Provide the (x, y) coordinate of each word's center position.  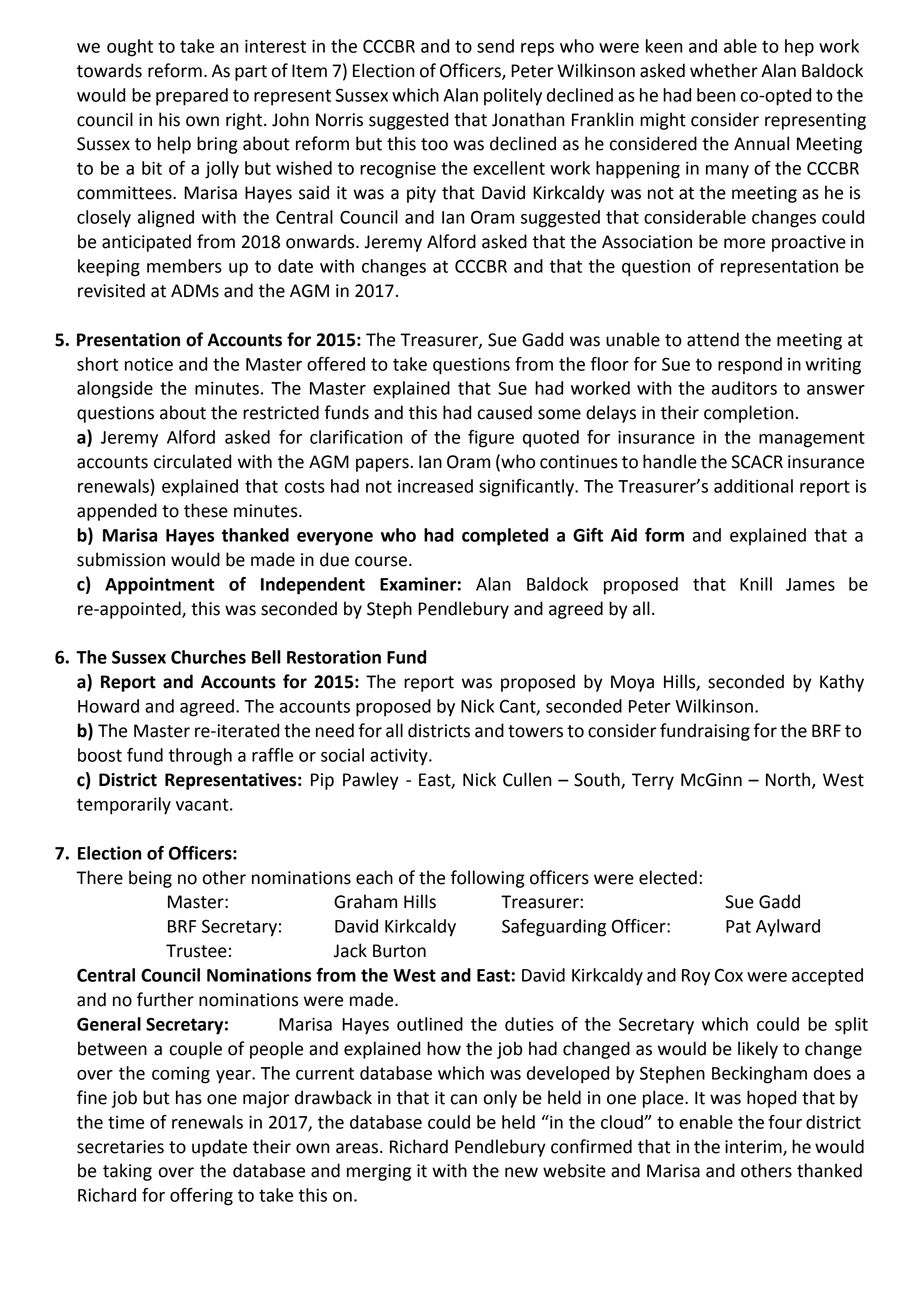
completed (505, 537)
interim (754, 1147)
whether (724, 70)
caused (505, 412)
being (150, 879)
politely (513, 97)
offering (201, 1197)
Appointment (160, 586)
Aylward (788, 928)
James (810, 584)
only (500, 1099)
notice (149, 364)
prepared (192, 97)
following (488, 879)
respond (750, 366)
